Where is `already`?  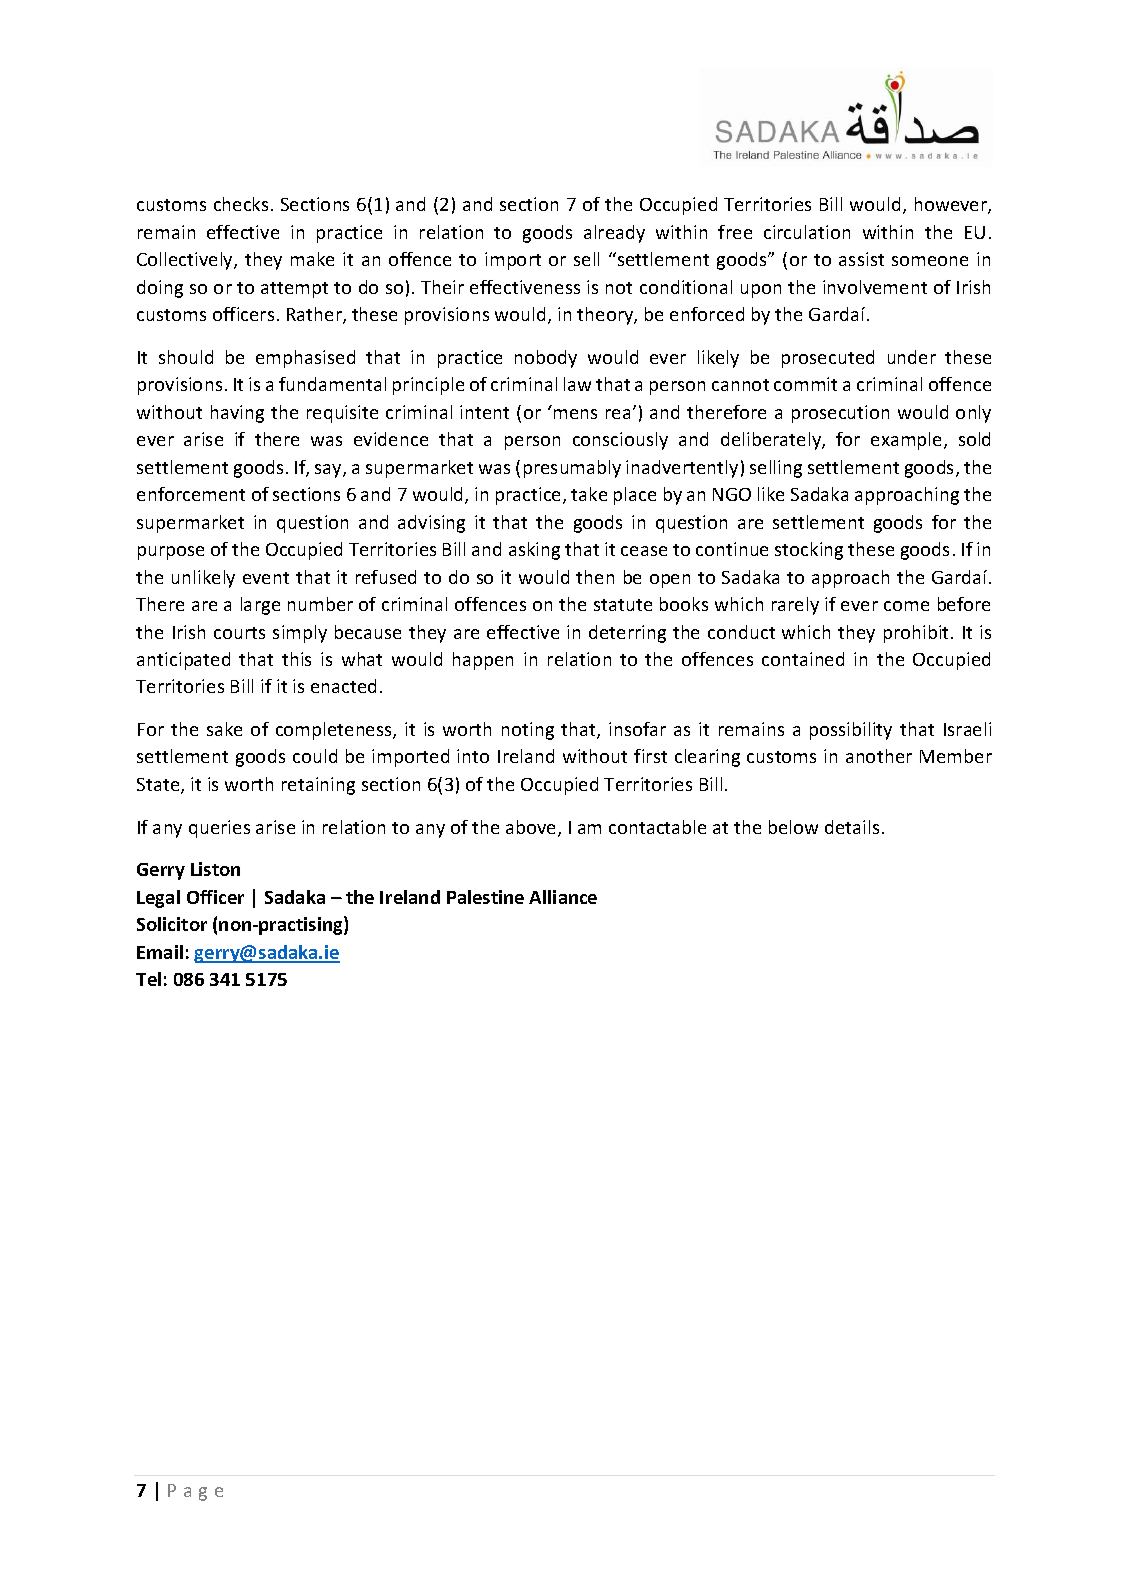
already is located at coordinates (614, 234).
